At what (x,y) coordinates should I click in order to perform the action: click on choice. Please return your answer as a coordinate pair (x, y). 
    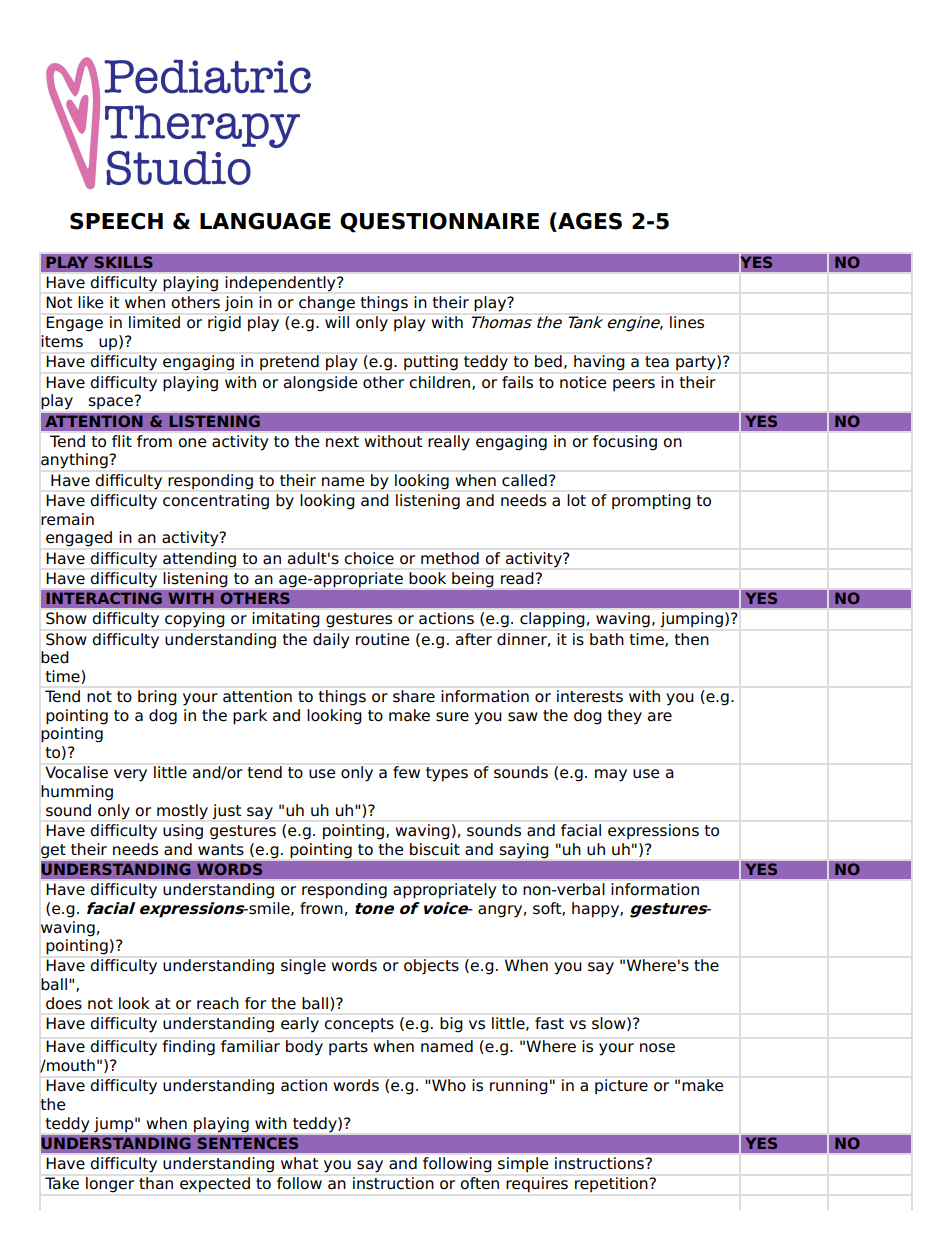
    Looking at the image, I should click on (369, 558).
